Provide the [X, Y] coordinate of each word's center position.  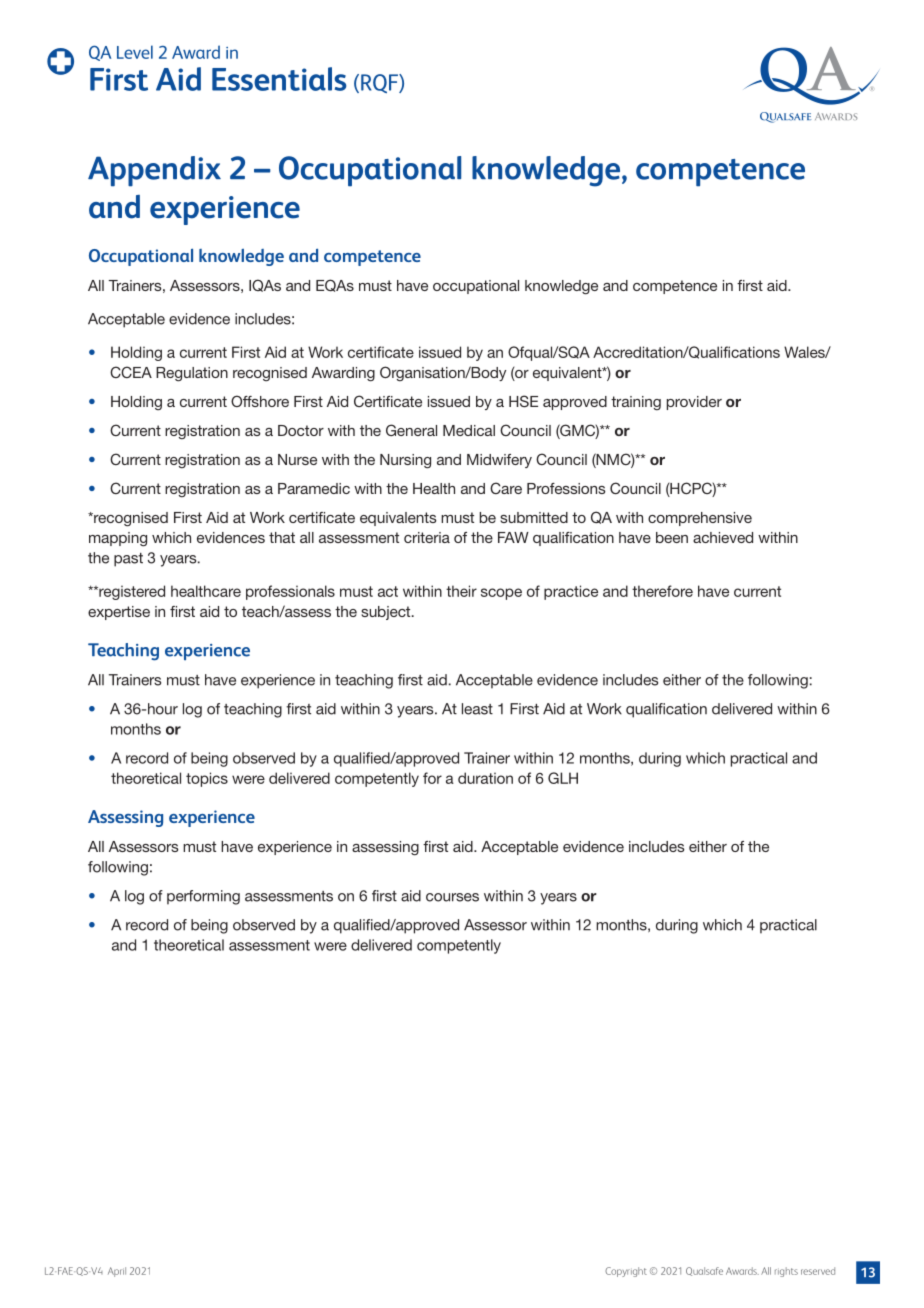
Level [135, 52]
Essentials [279, 79]
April [117, 1272]
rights [786, 1272]
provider [694, 403]
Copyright [626, 1272]
